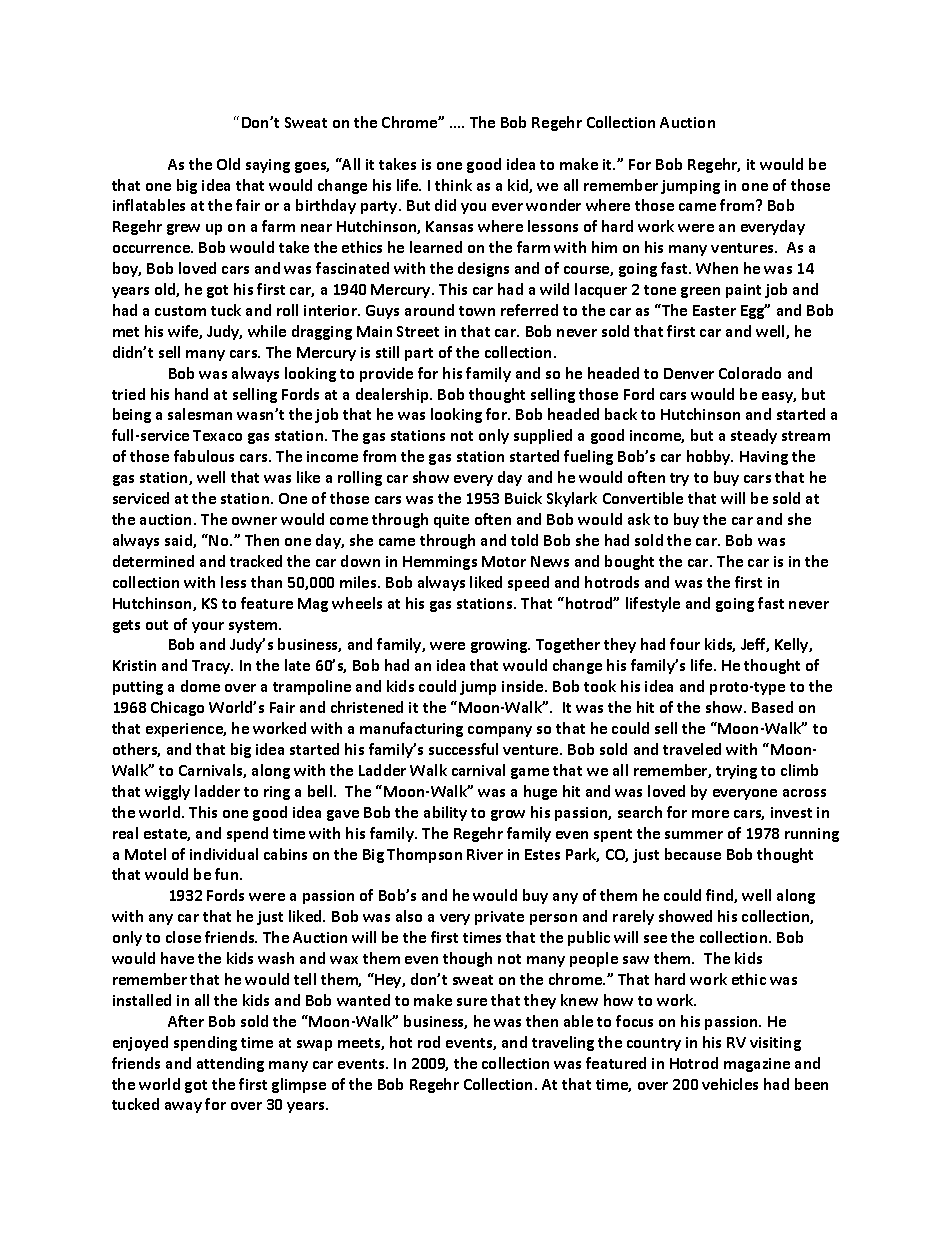 The image size is (952, 1233). I want to click on because, so click(693, 854).
